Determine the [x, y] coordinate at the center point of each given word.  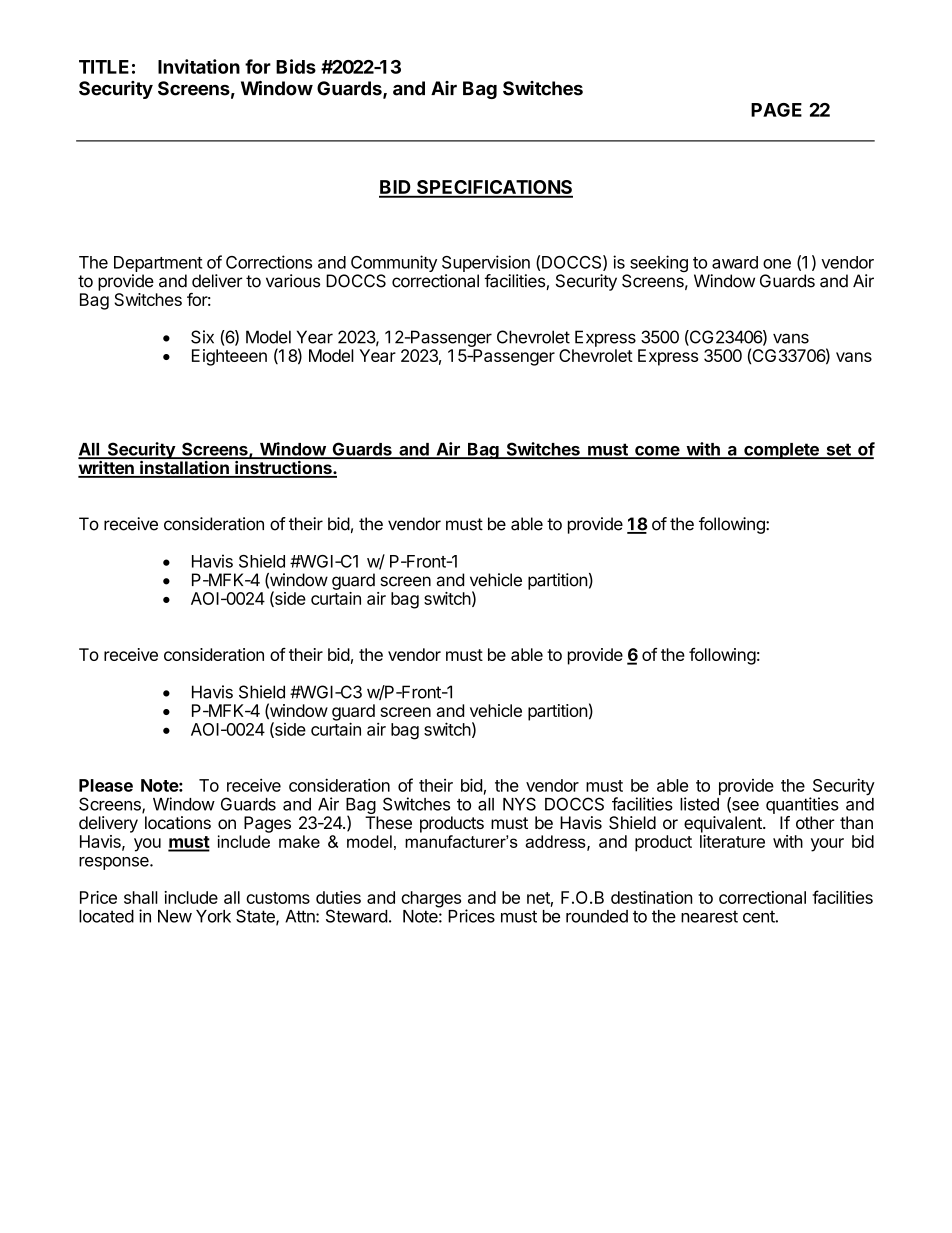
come [657, 452]
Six [202, 337]
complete [781, 451]
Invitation [199, 66]
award [735, 262]
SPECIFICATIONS [494, 188]
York [213, 916]
